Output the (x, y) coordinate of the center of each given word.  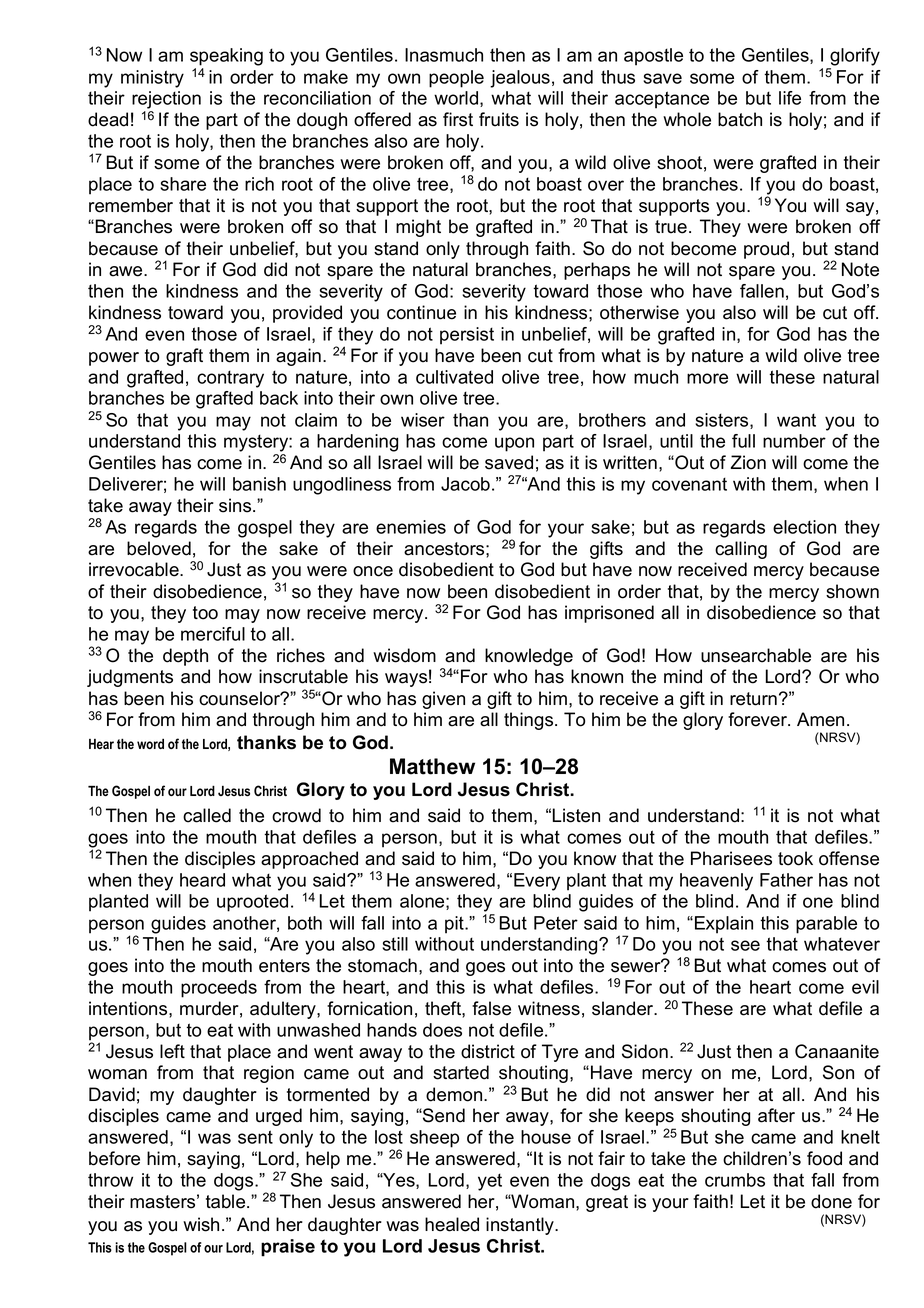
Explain (724, 925)
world (457, 99)
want (796, 420)
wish (201, 1224)
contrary (230, 379)
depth (185, 657)
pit (455, 925)
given (443, 700)
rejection (166, 100)
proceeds (219, 989)
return (753, 699)
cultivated (454, 377)
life (790, 98)
